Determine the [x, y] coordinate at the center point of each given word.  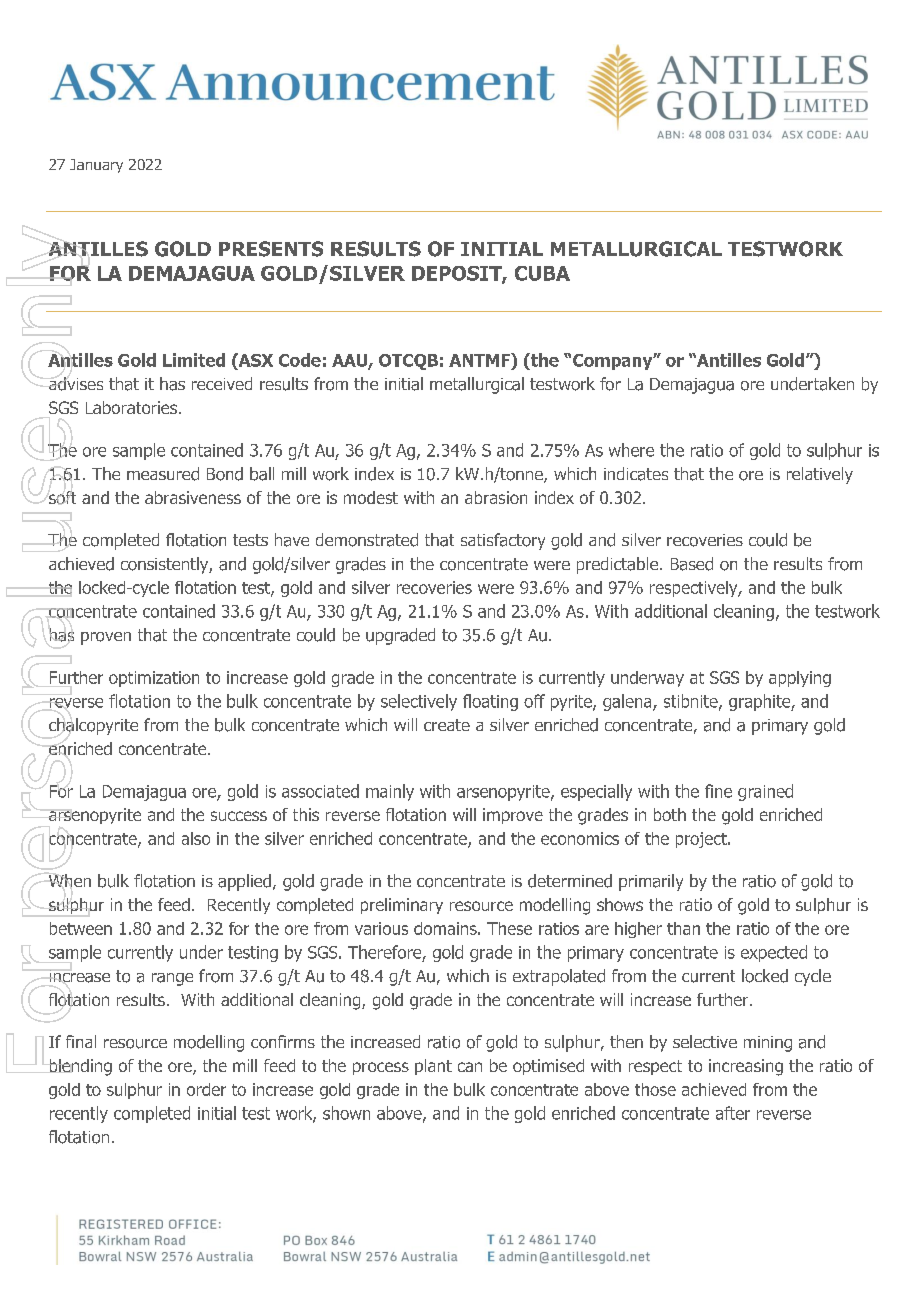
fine [718, 791]
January [96, 166]
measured [163, 474]
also [196, 838]
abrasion [496, 497]
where [631, 450]
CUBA [542, 273]
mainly [390, 792]
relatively [820, 475]
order [206, 1089]
